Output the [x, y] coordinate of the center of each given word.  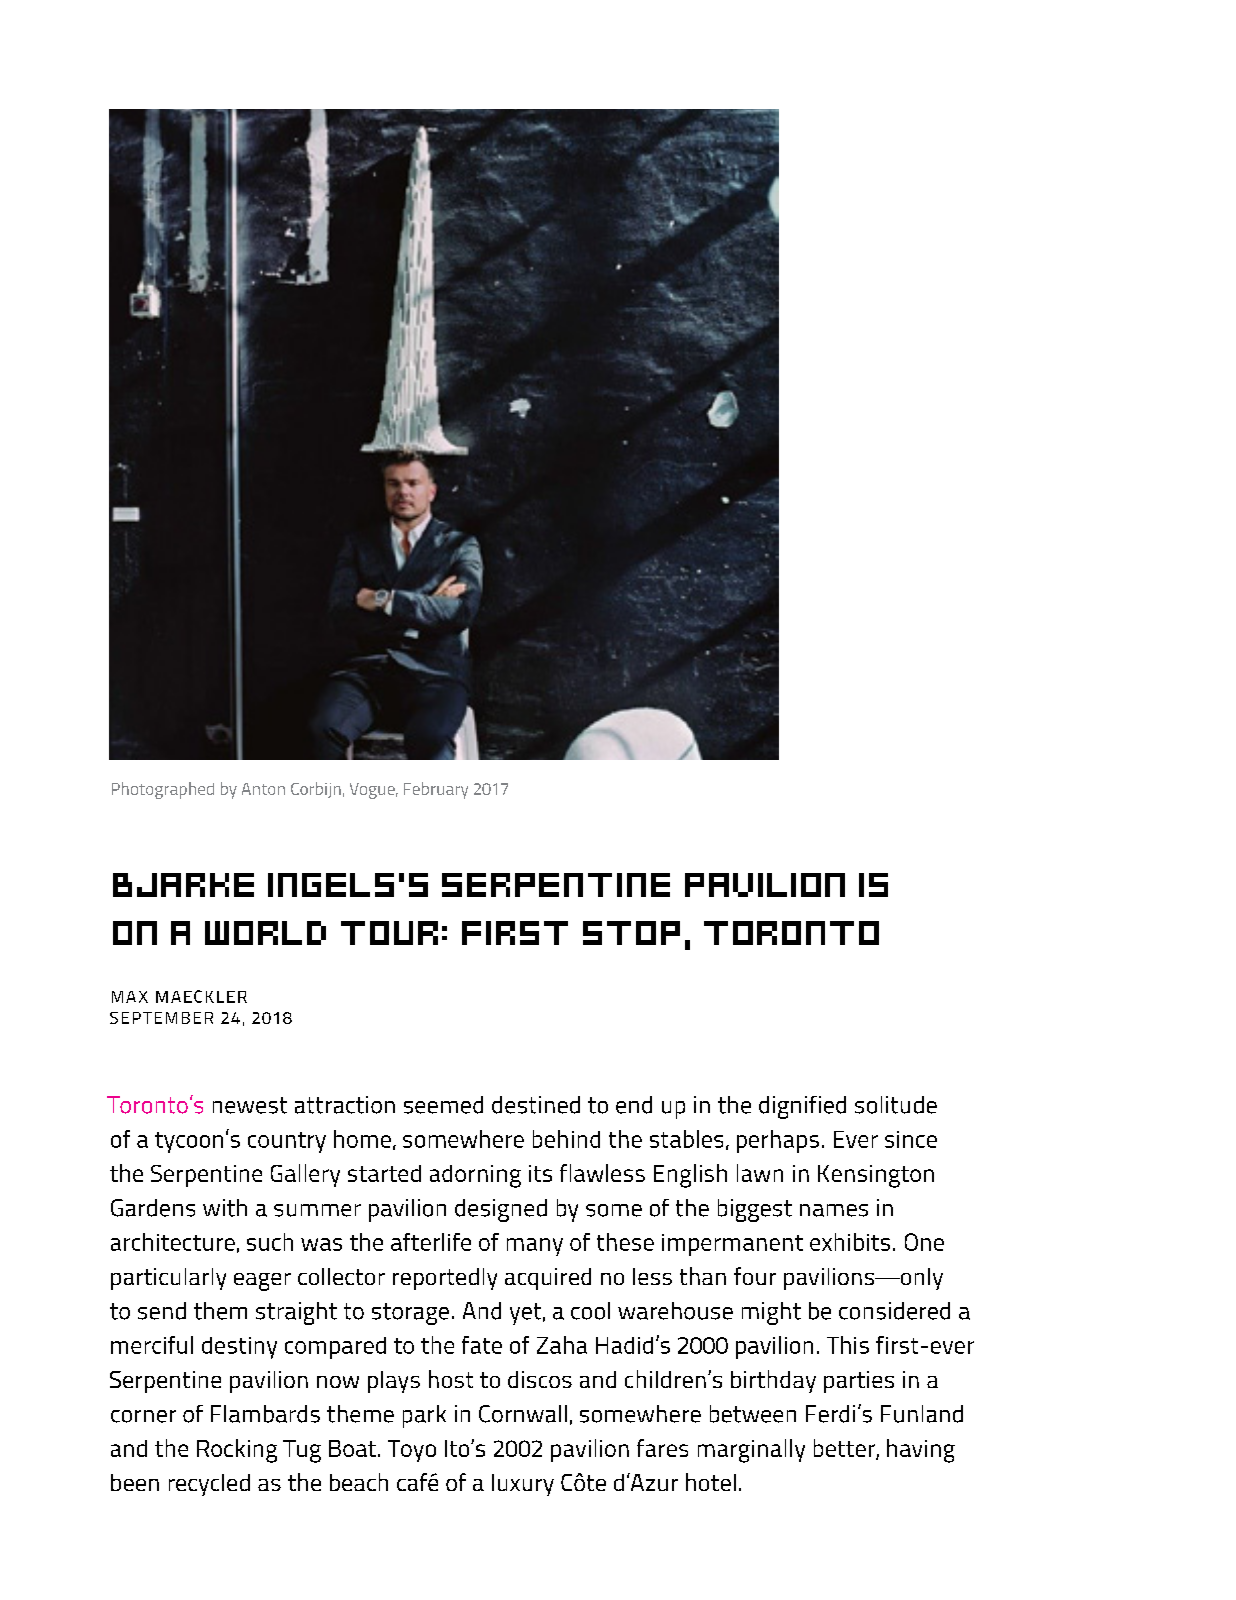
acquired [548, 1279]
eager [262, 1282]
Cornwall [523, 1414]
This [848, 1345]
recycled [209, 1485]
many [535, 1247]
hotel [711, 1482]
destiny [239, 1348]
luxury [523, 1485]
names [834, 1210]
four [755, 1276]
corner [143, 1416]
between [753, 1414]
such [270, 1242]
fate [482, 1345]
